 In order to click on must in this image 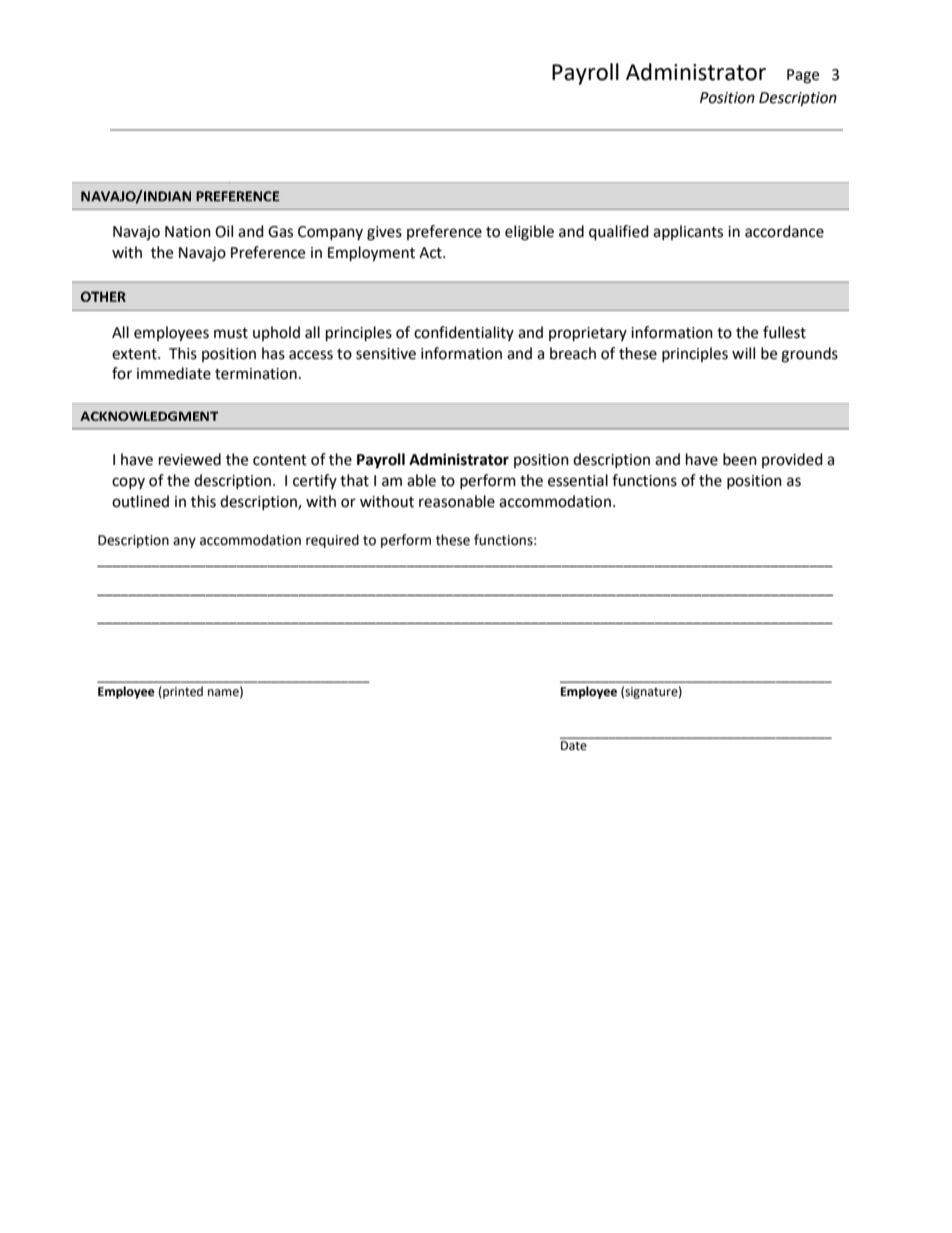, I will do `click(231, 333)`.
